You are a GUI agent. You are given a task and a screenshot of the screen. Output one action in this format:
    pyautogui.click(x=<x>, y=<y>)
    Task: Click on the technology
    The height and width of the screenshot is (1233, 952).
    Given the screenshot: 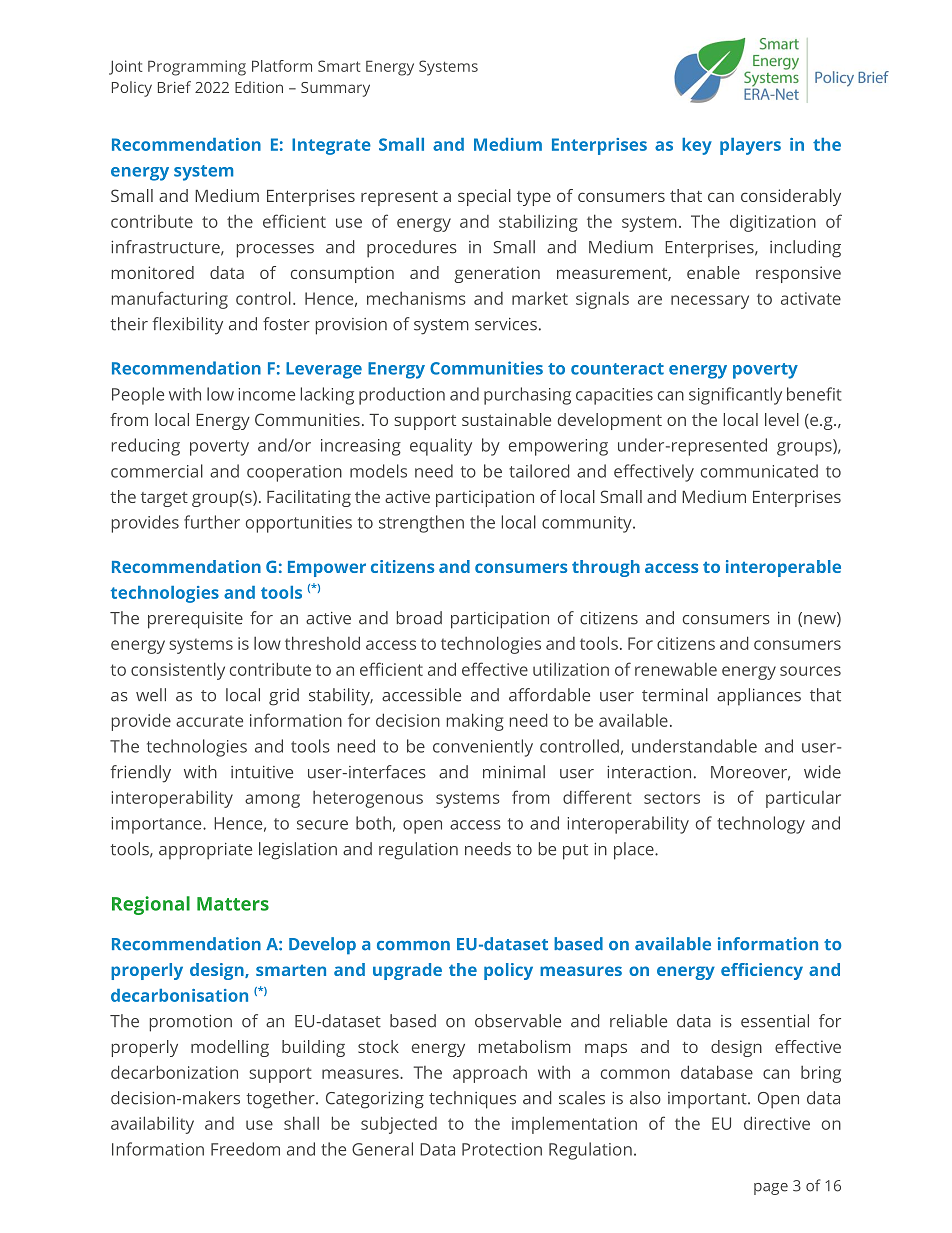 What is the action you would take?
    pyautogui.click(x=761, y=825)
